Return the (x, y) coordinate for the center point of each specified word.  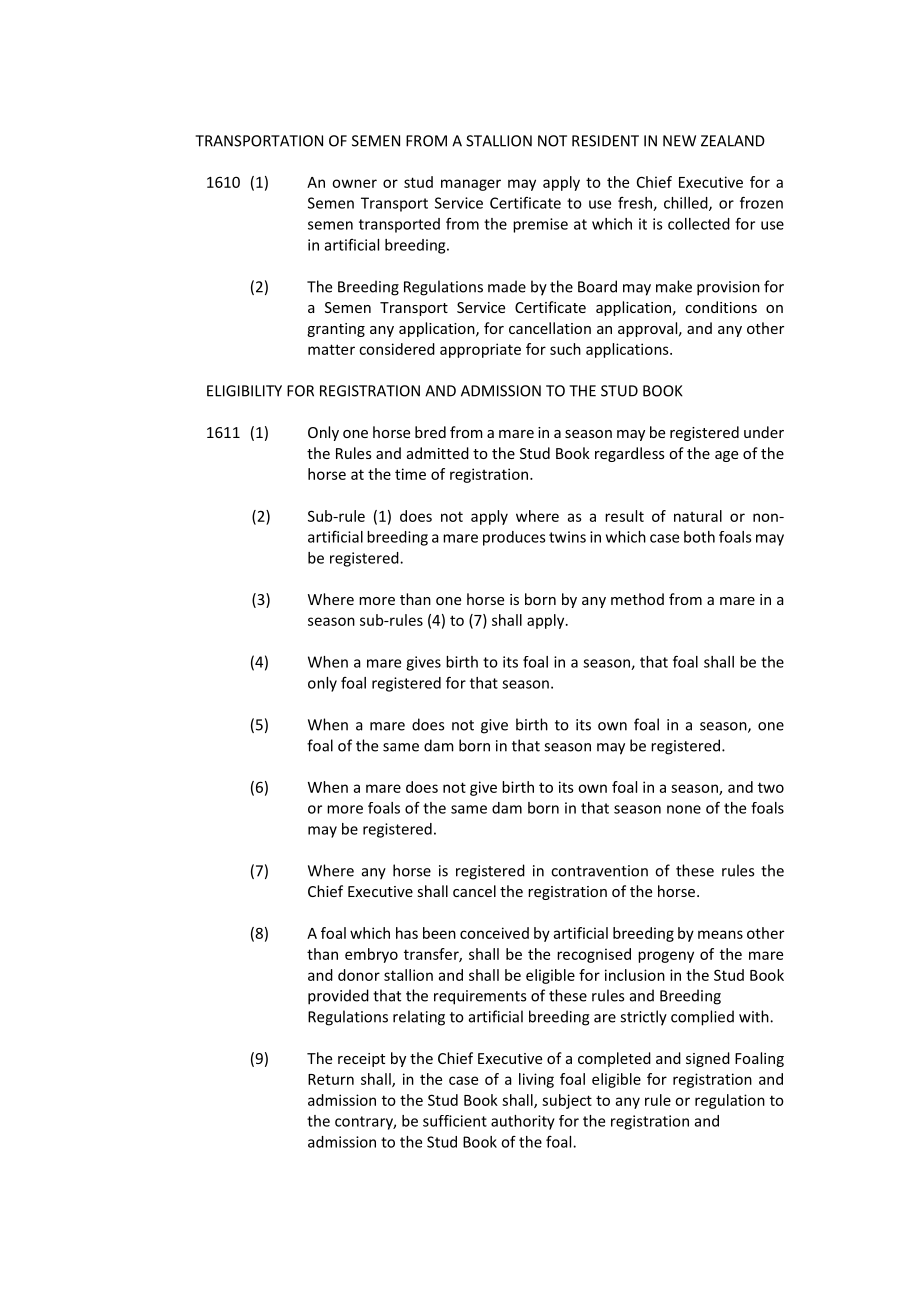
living (536, 1080)
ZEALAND (733, 141)
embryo (371, 955)
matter (331, 349)
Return (331, 1079)
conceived (494, 933)
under (764, 432)
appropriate (480, 350)
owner (354, 183)
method (637, 599)
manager (471, 185)
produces (514, 538)
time (410, 474)
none (684, 809)
